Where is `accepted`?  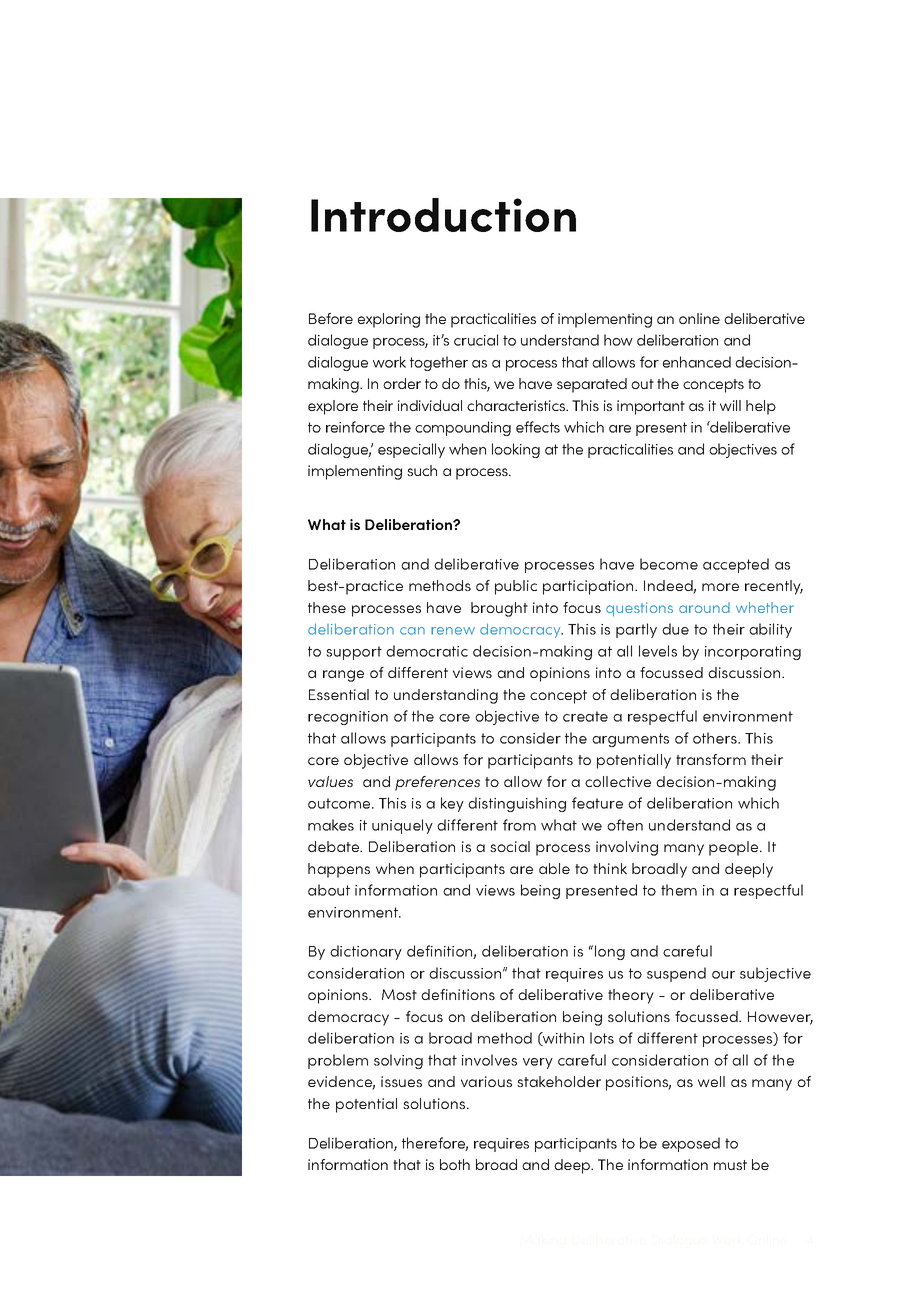 accepted is located at coordinates (736, 565).
